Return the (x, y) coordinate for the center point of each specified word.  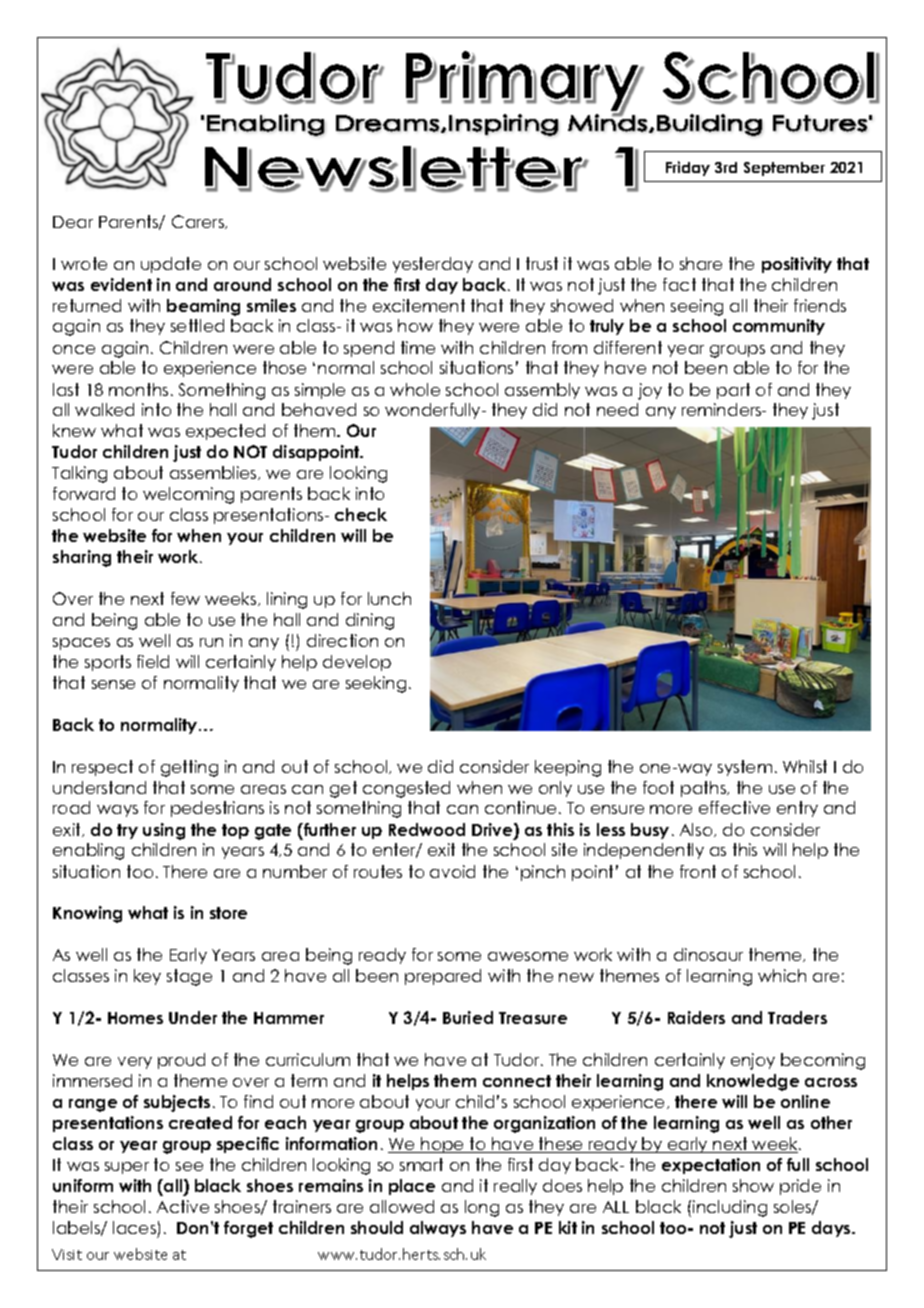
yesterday (433, 265)
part (733, 391)
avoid (452, 871)
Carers (199, 222)
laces (134, 1227)
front (698, 871)
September (784, 169)
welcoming (188, 495)
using (164, 831)
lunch (389, 598)
